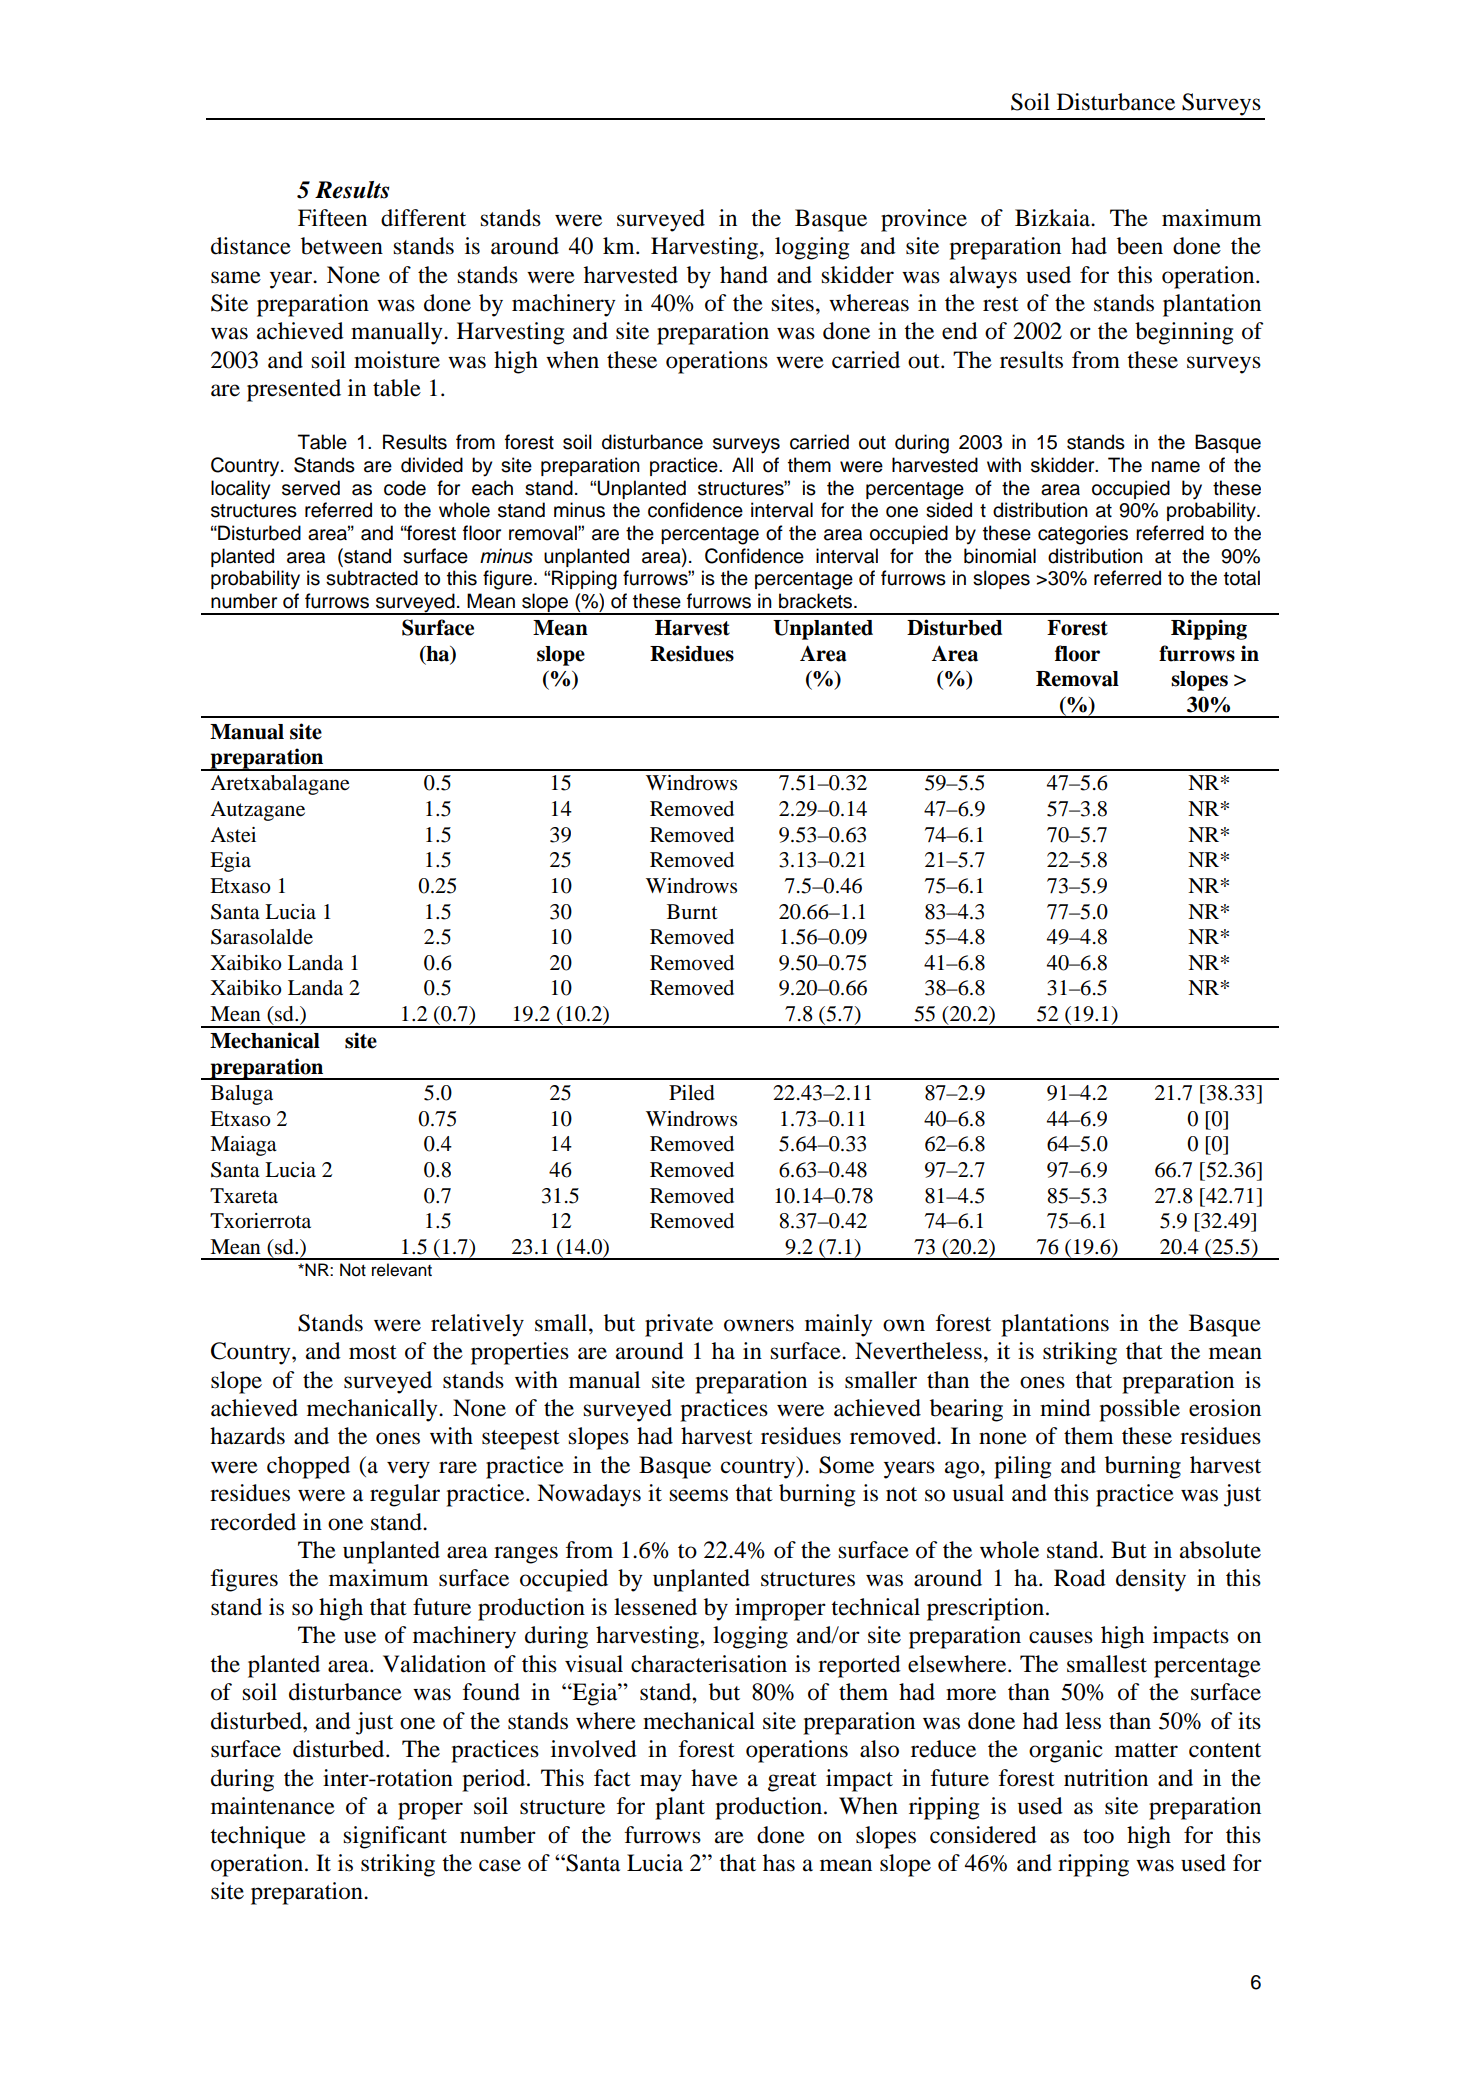 This screenshot has width=1471, height=2082. I want to click on chopped, so click(308, 1467).
